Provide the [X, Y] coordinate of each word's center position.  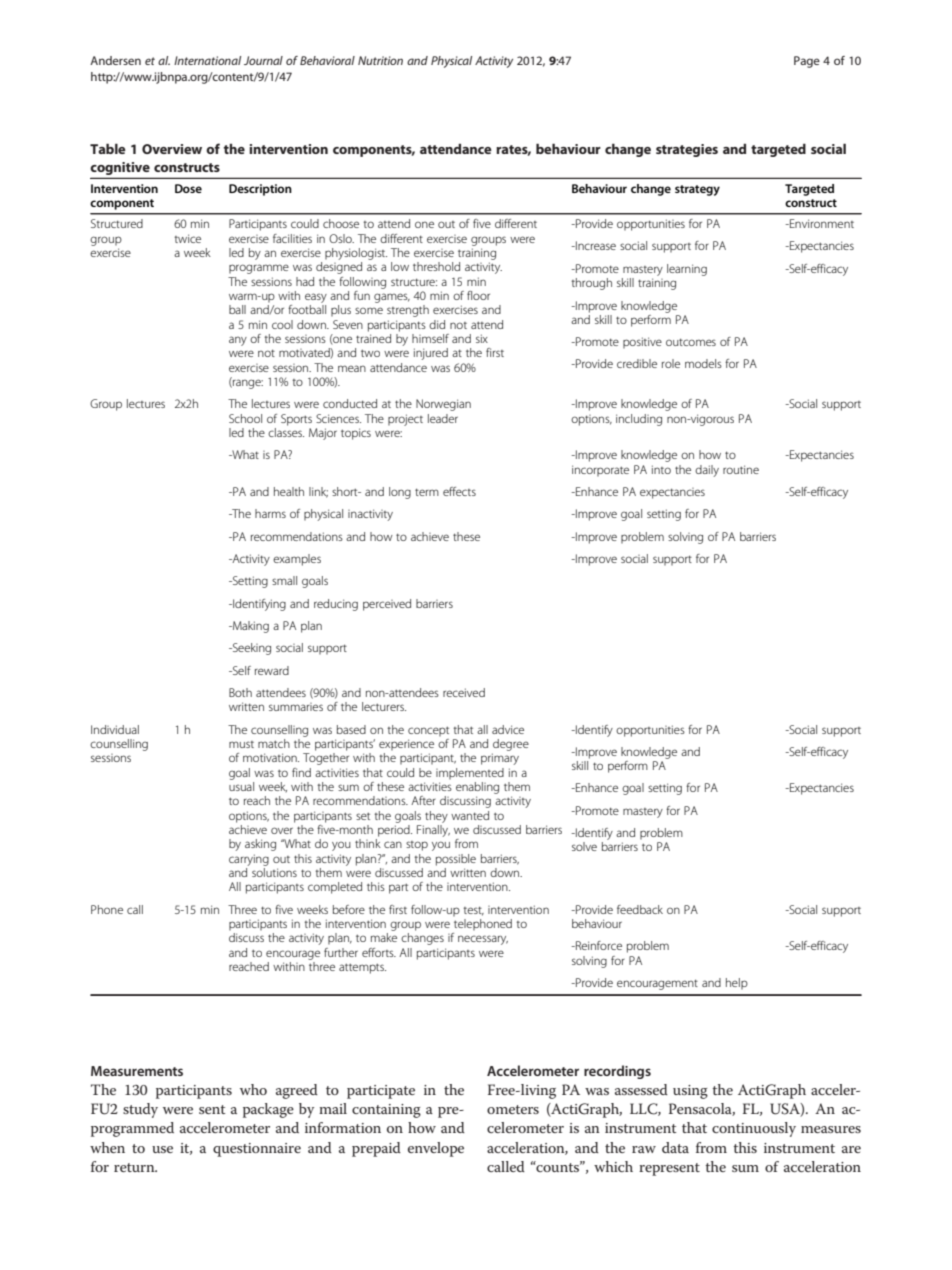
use [162, 1149]
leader [443, 418]
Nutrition [380, 60]
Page [807, 62]
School [245, 418]
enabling [477, 788]
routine [741, 469]
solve [584, 846]
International [207, 60]
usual [241, 785]
